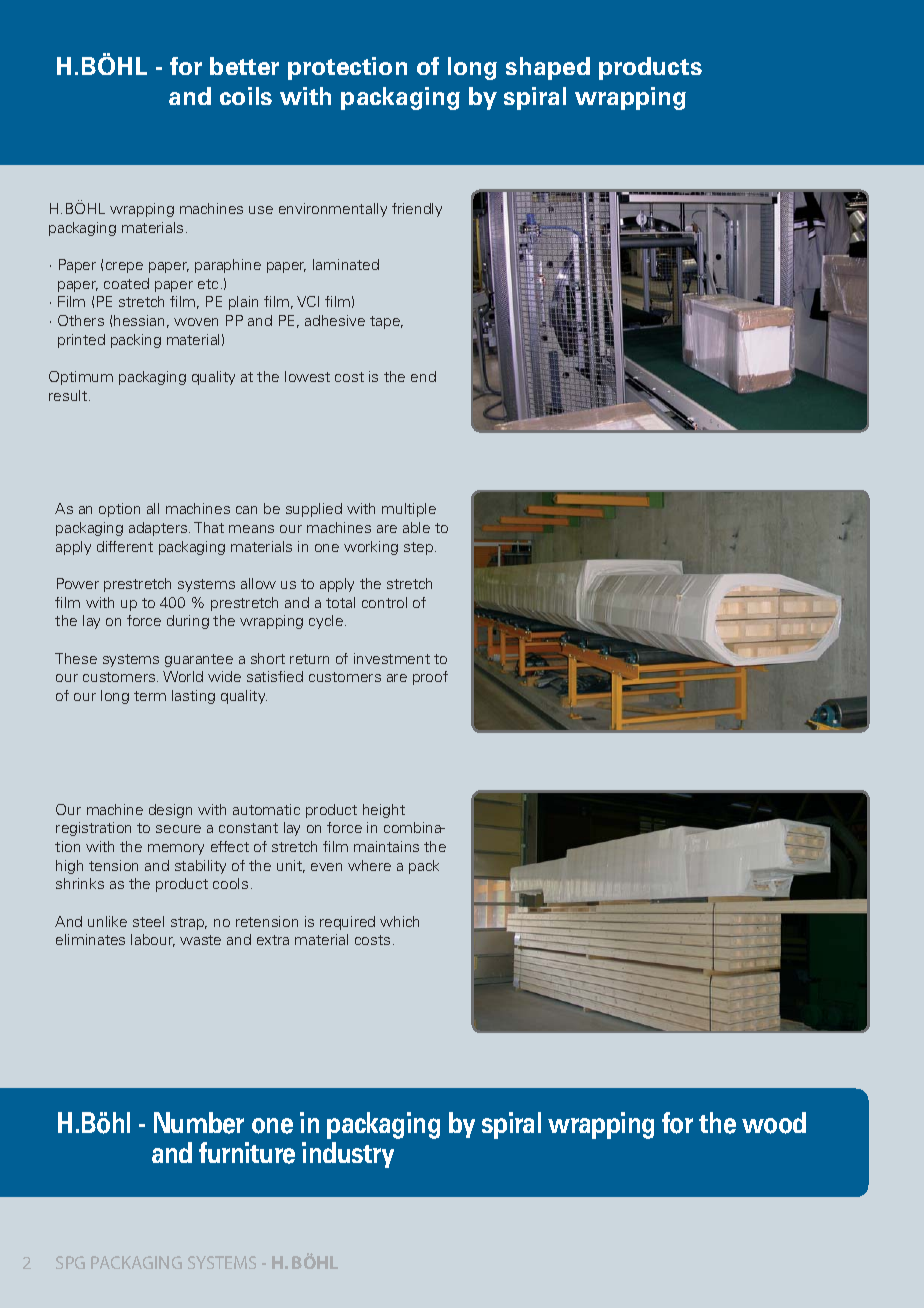  What do you see at coordinates (199, 1123) in the screenshot?
I see `Number` at bounding box center [199, 1123].
